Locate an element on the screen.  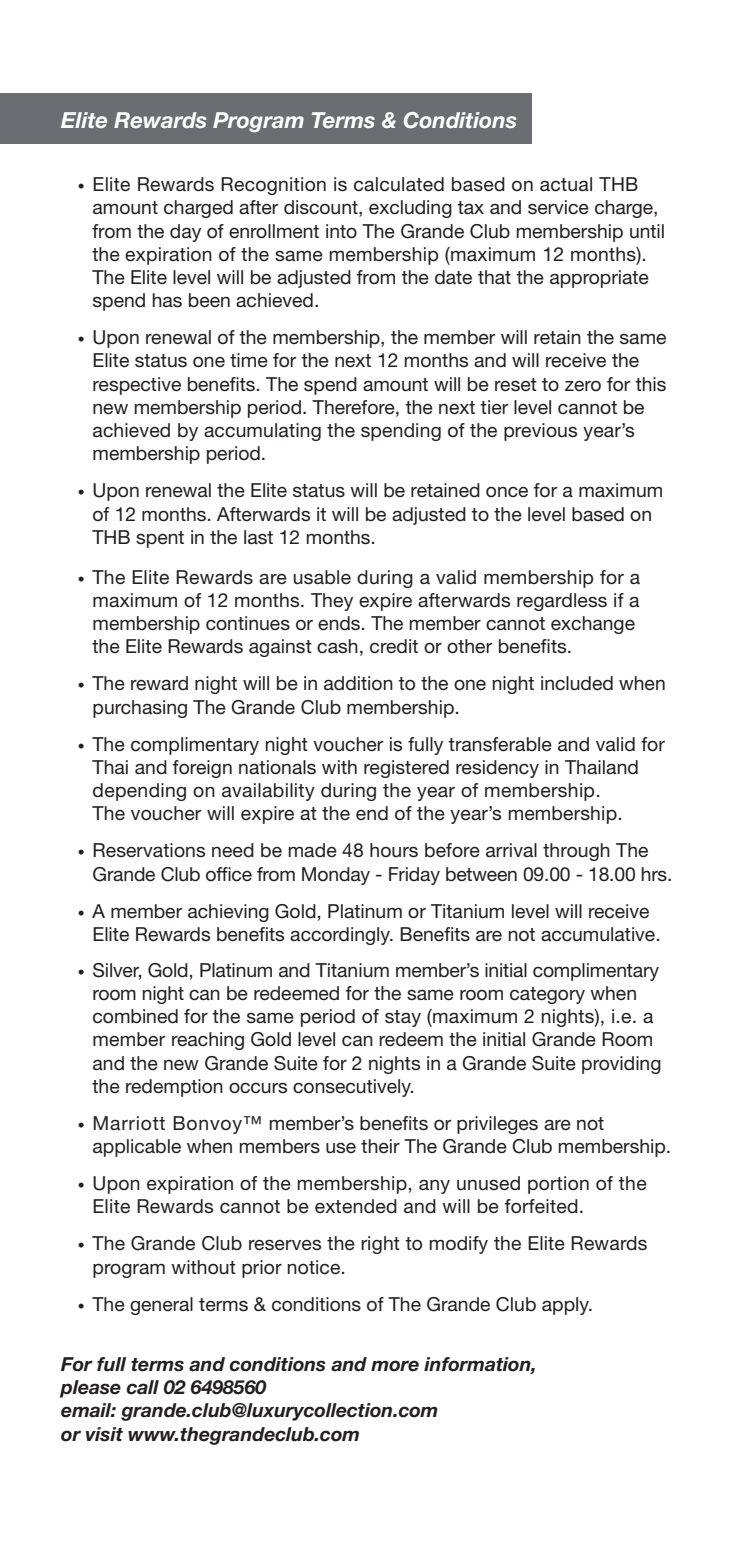
hours is located at coordinates (394, 850).
